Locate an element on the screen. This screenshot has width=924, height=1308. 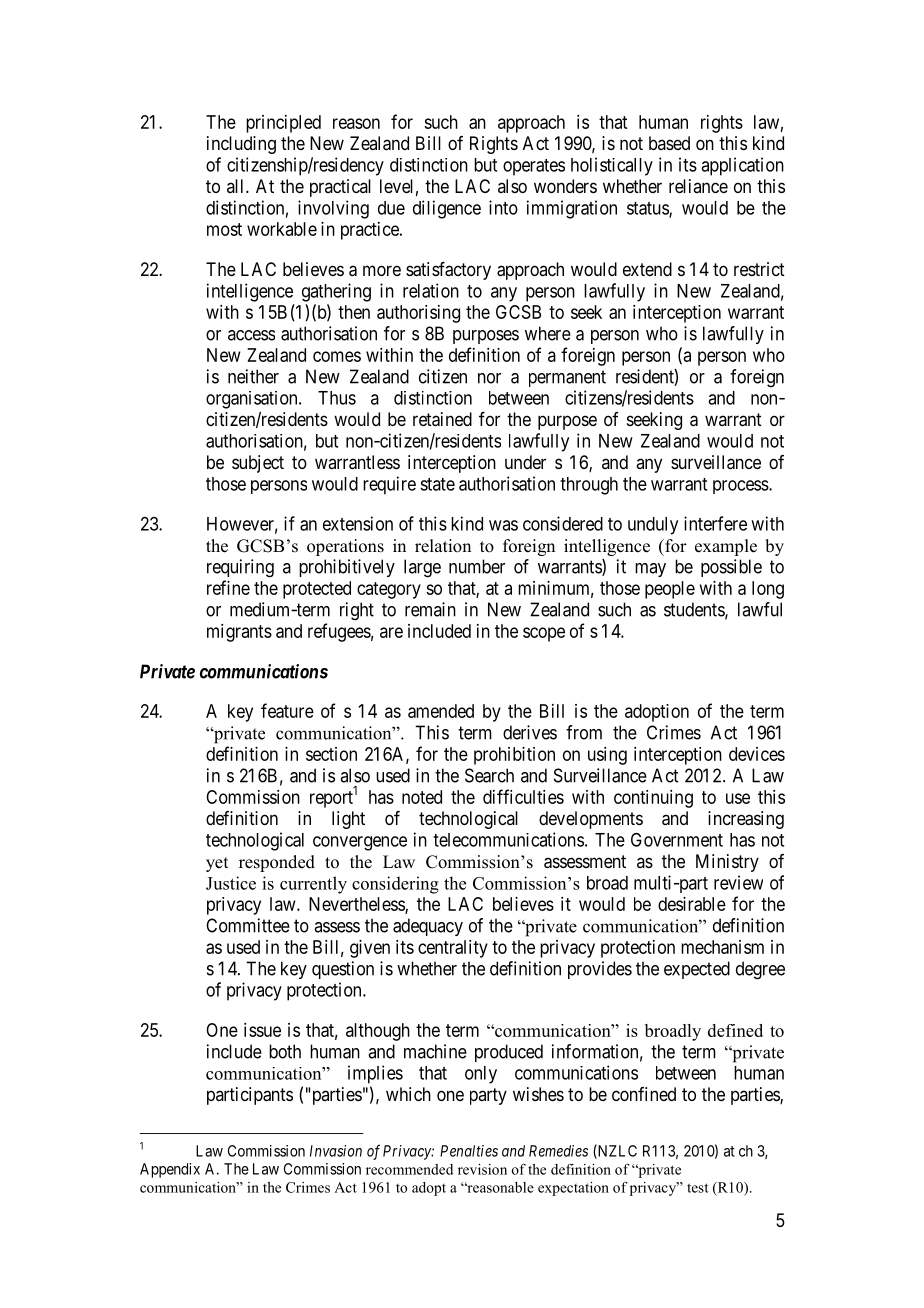
Committee is located at coordinates (248, 925).
